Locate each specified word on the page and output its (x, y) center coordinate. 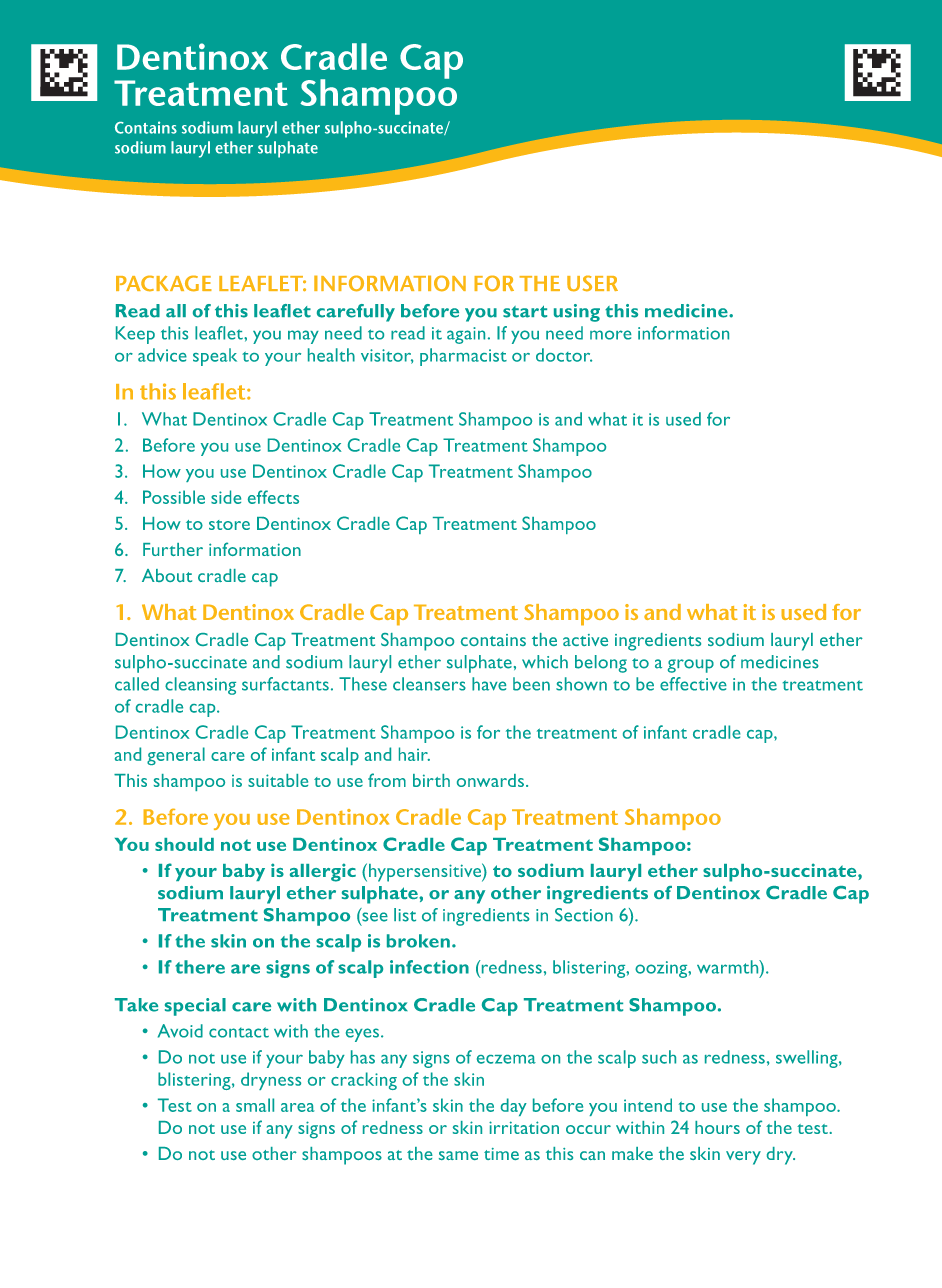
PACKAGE (164, 283)
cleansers (429, 684)
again (466, 335)
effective (693, 684)
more (610, 335)
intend (648, 1105)
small (255, 1105)
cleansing (200, 686)
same (458, 1155)
